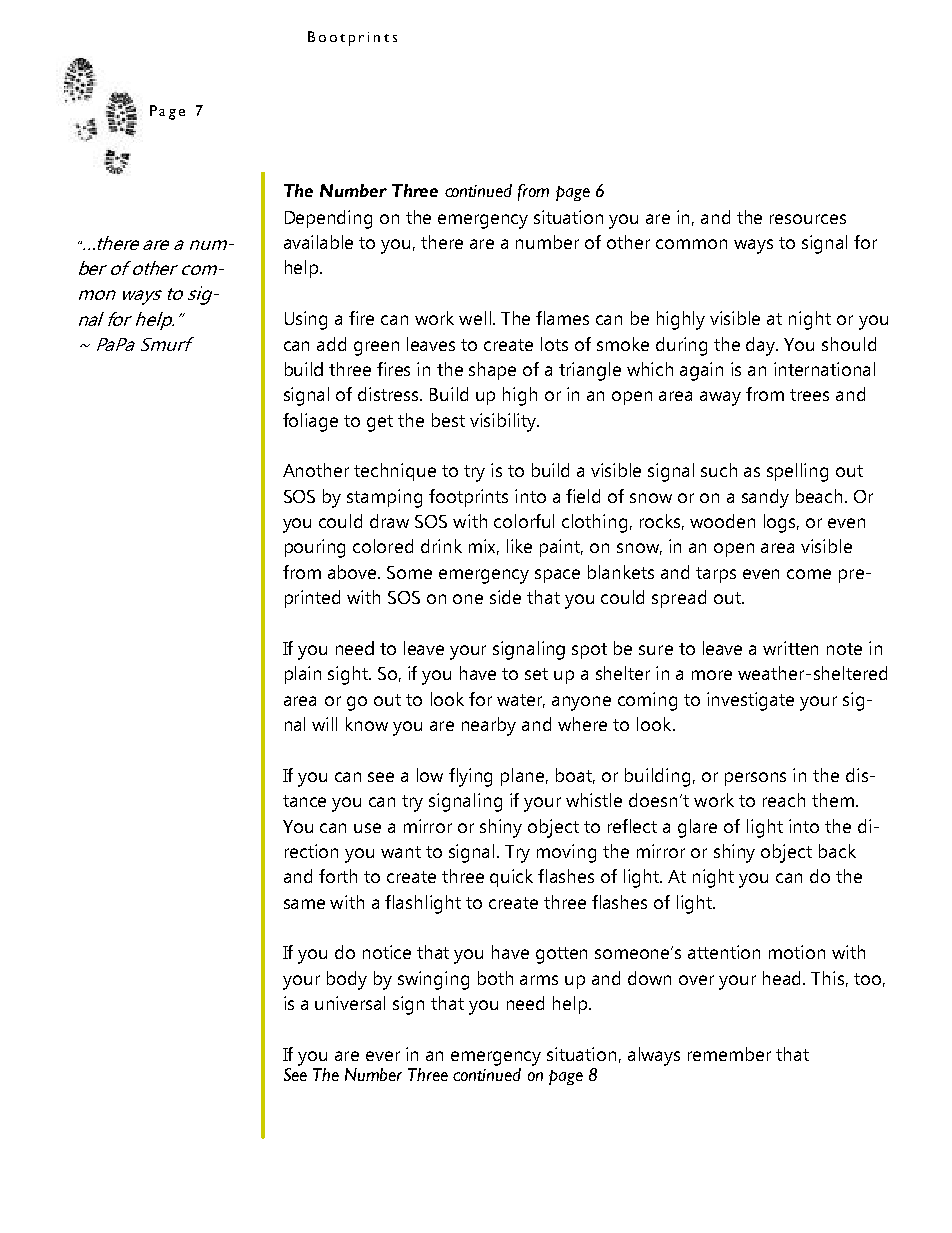 This document has height=1233, width=952. I want to click on flames, so click(562, 318).
